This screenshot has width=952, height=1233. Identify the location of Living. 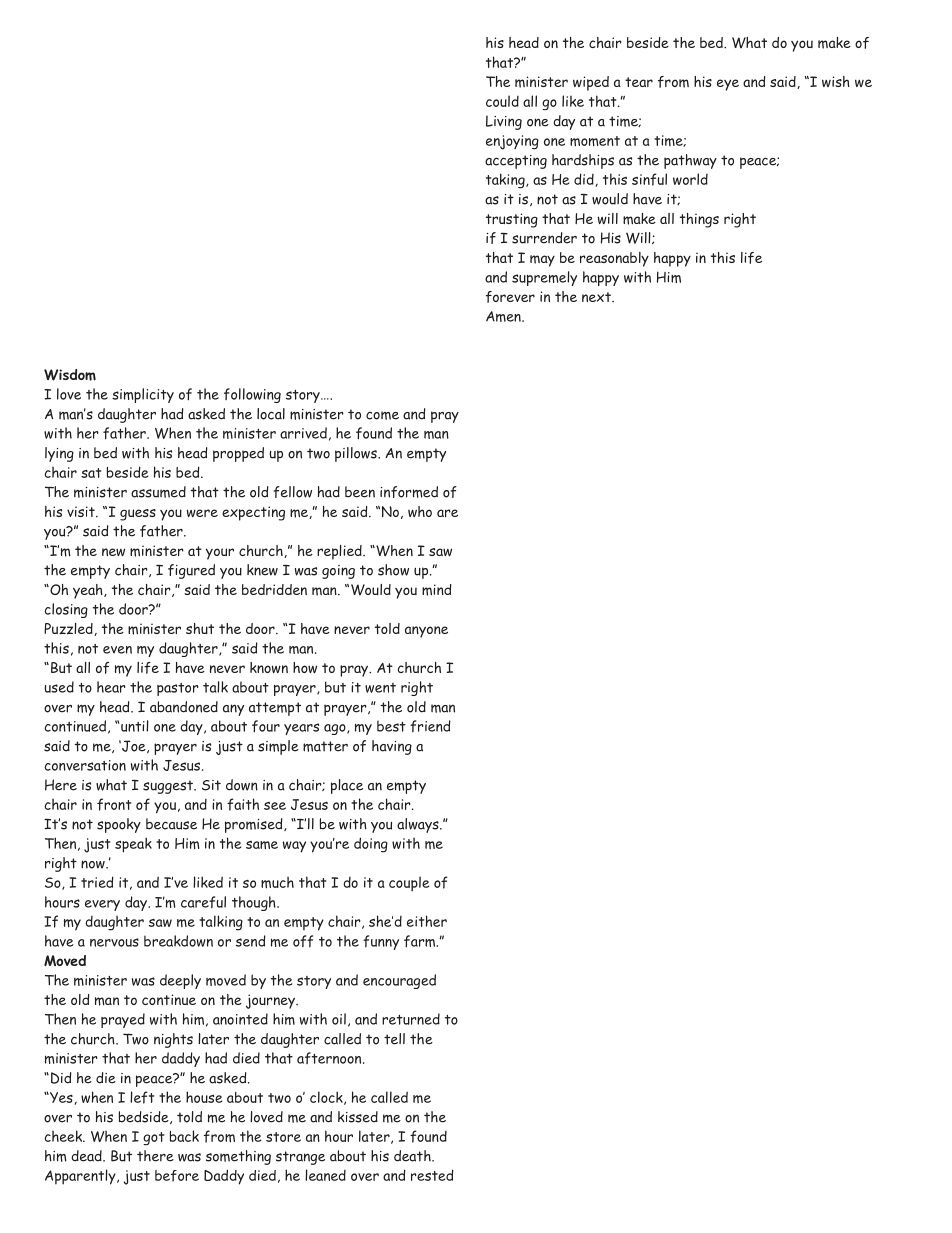
(504, 122).
